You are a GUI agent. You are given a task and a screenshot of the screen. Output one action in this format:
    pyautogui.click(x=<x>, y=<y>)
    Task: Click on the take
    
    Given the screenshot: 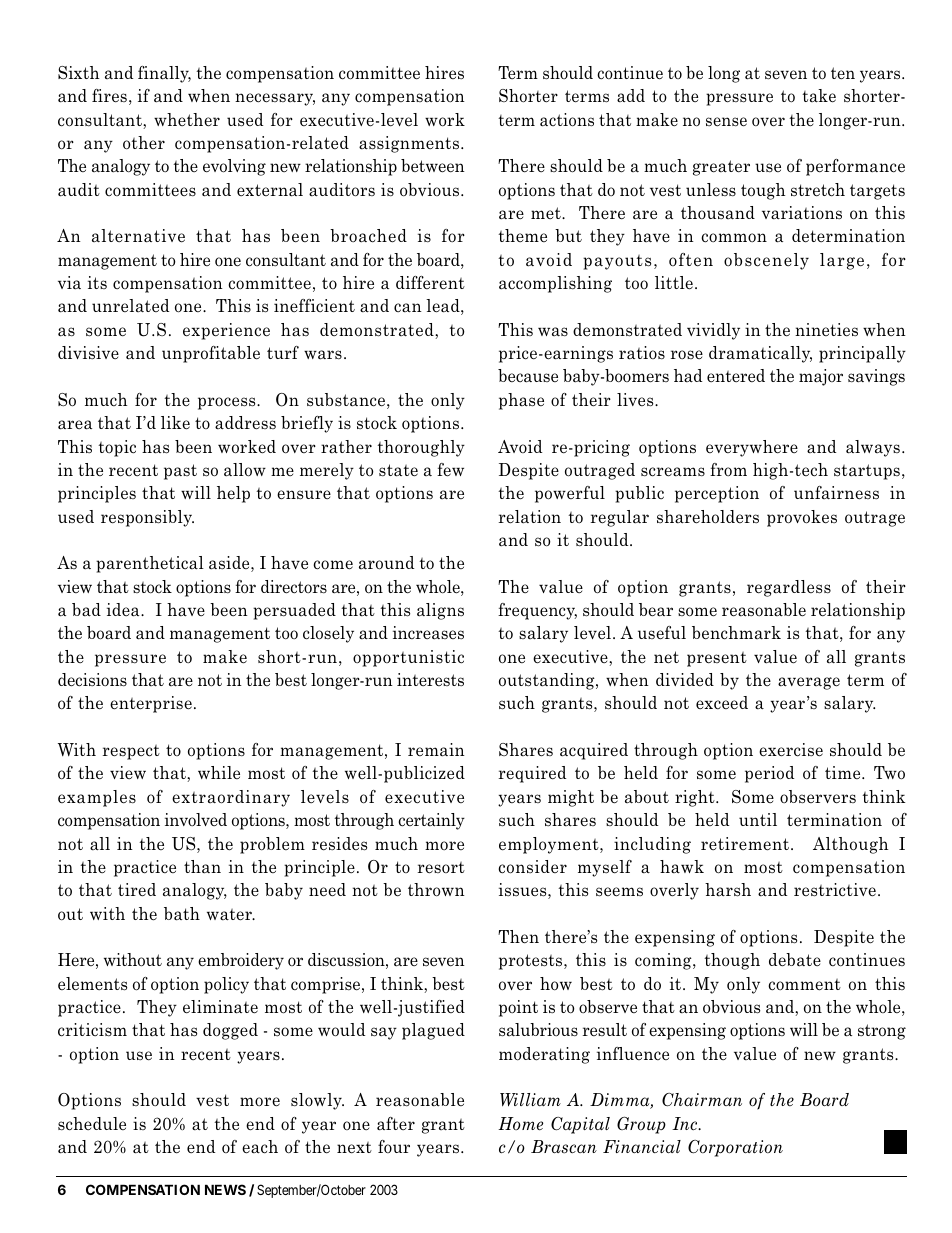 What is the action you would take?
    pyautogui.click(x=819, y=96)
